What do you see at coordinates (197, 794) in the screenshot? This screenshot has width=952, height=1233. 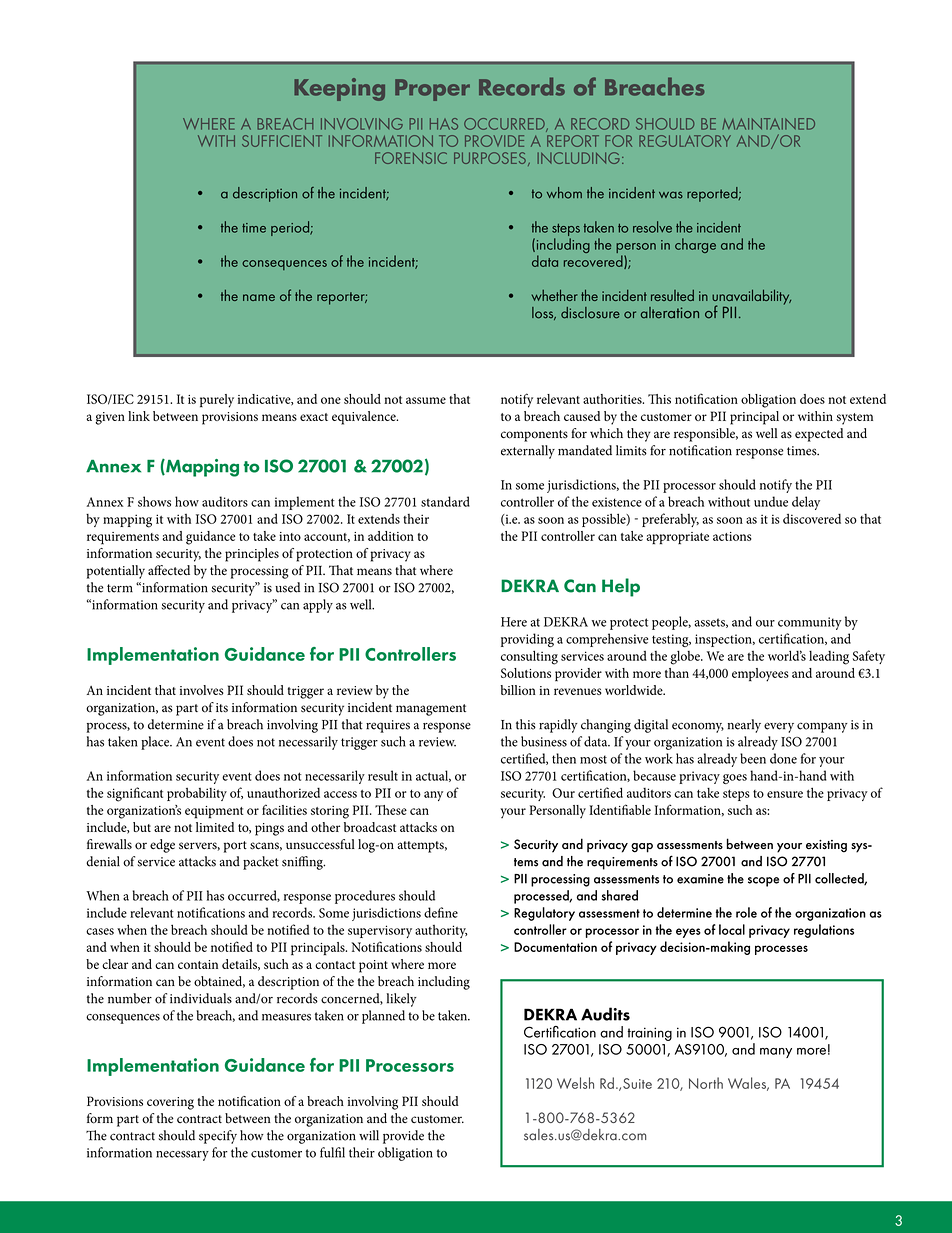 I see `probability` at bounding box center [197, 794].
